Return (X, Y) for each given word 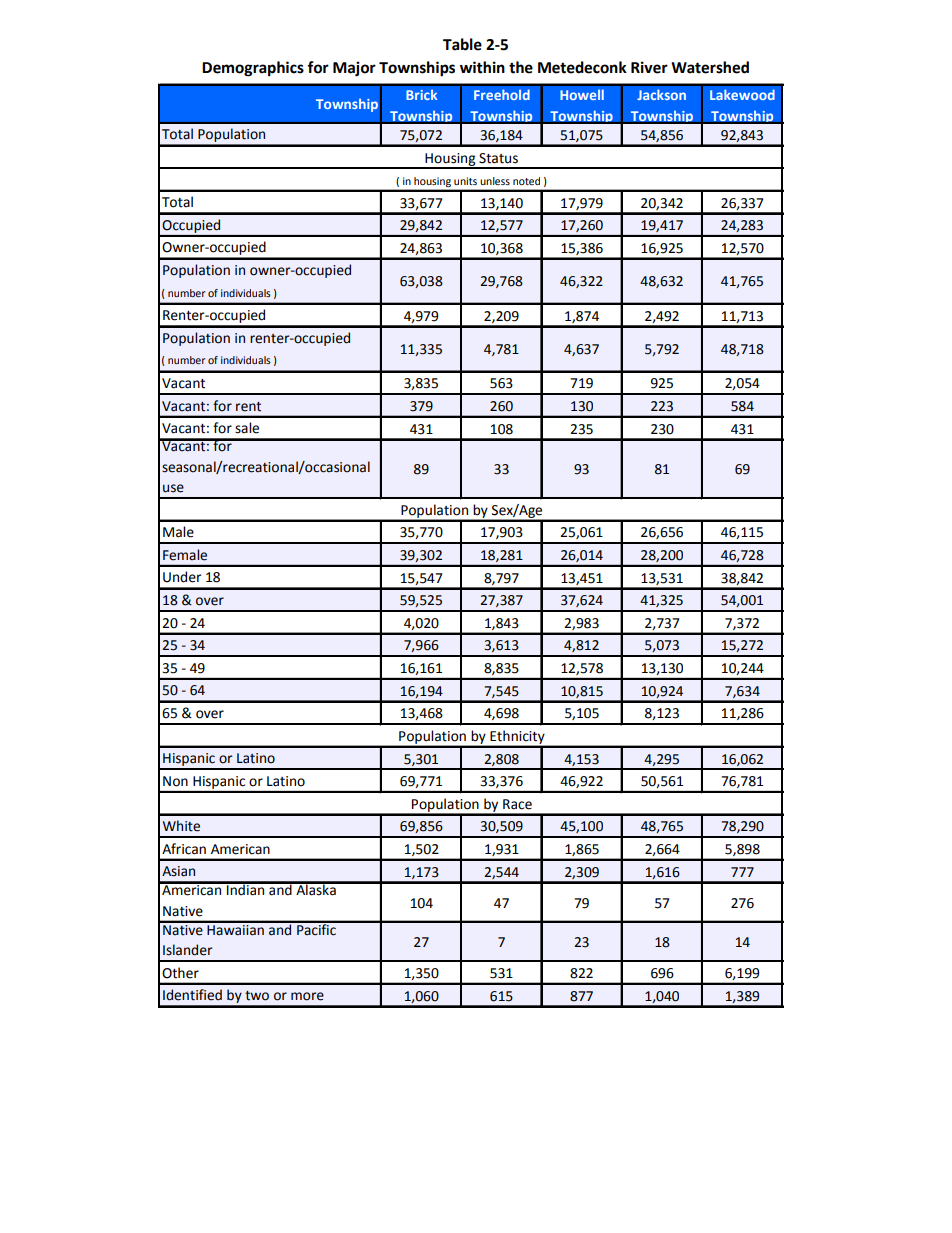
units (465, 181)
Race (517, 804)
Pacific (316, 928)
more (307, 996)
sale (247, 428)
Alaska (316, 889)
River (649, 67)
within (482, 67)
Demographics (253, 69)
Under (182, 577)
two (257, 996)
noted (526, 181)
